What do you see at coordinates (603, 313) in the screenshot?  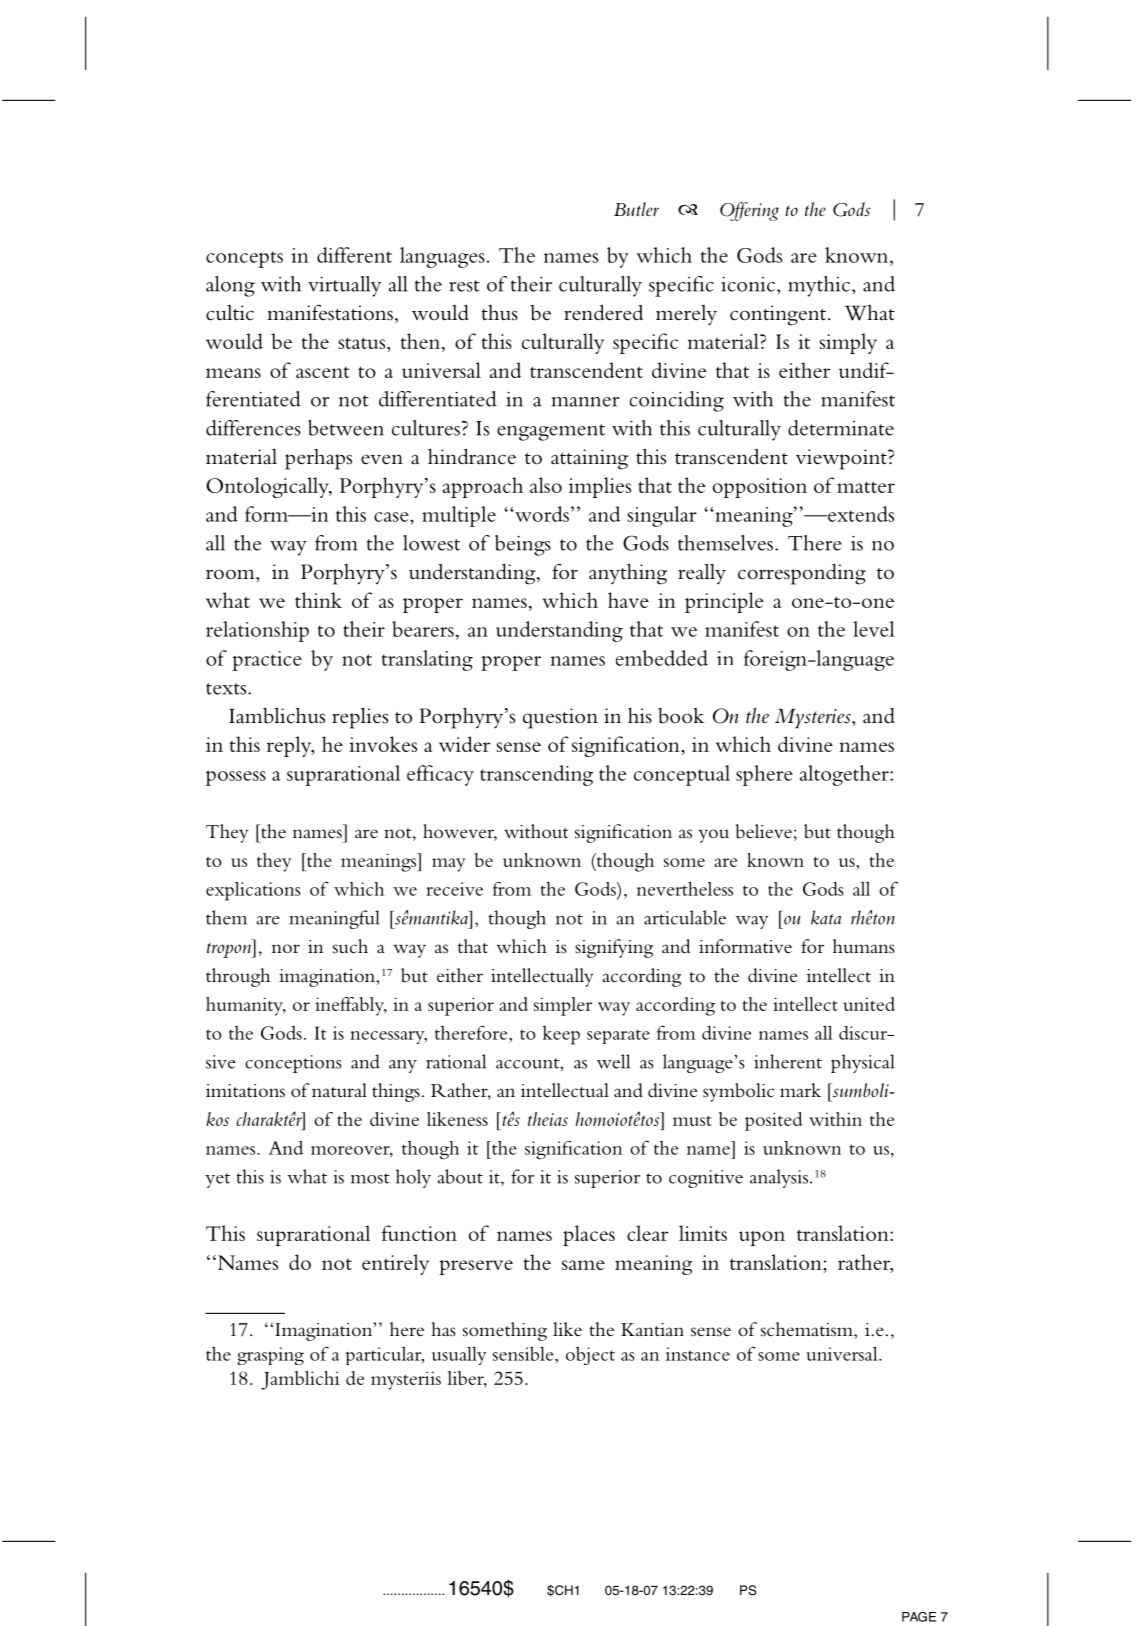 I see `rendered` at bounding box center [603, 313].
